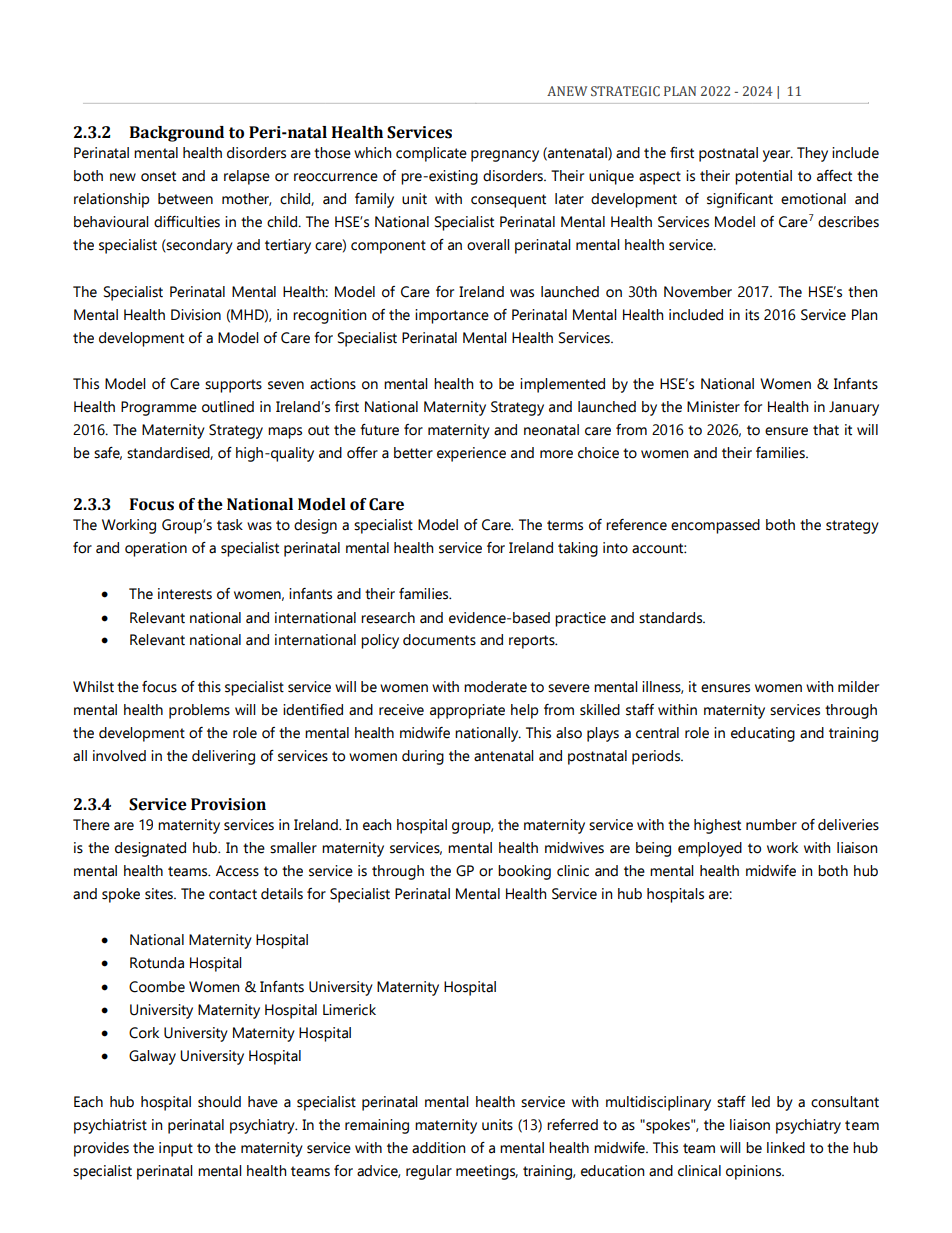 This screenshot has height=1233, width=952. Describe the element at coordinates (413, 453) in the screenshot. I see `better` at that location.
